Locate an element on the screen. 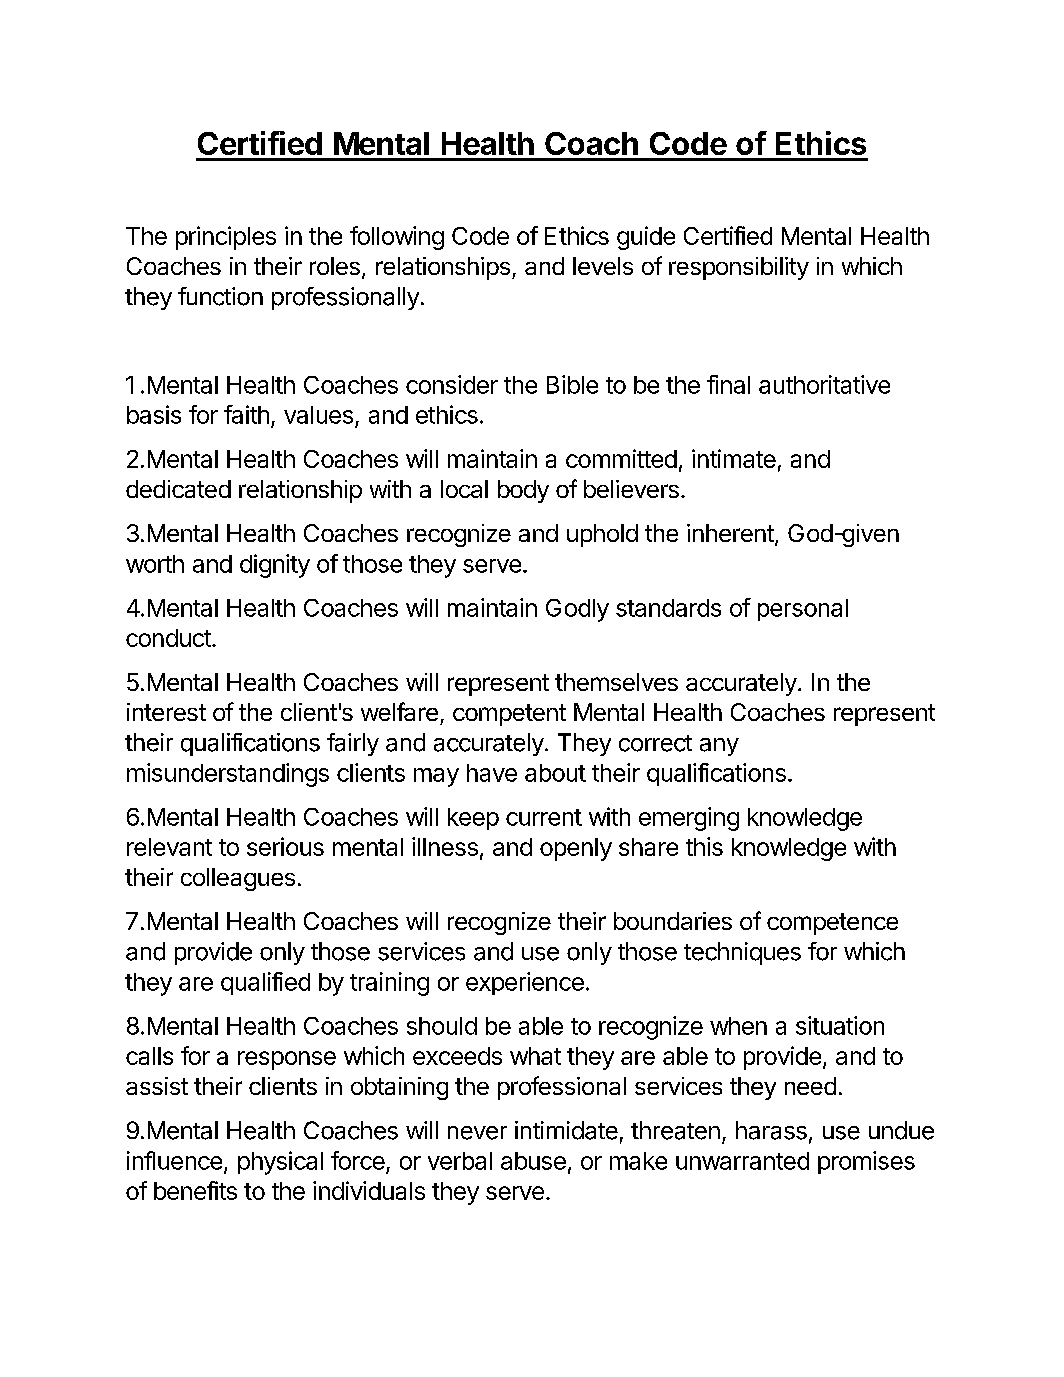  interest is located at coordinates (166, 712).
